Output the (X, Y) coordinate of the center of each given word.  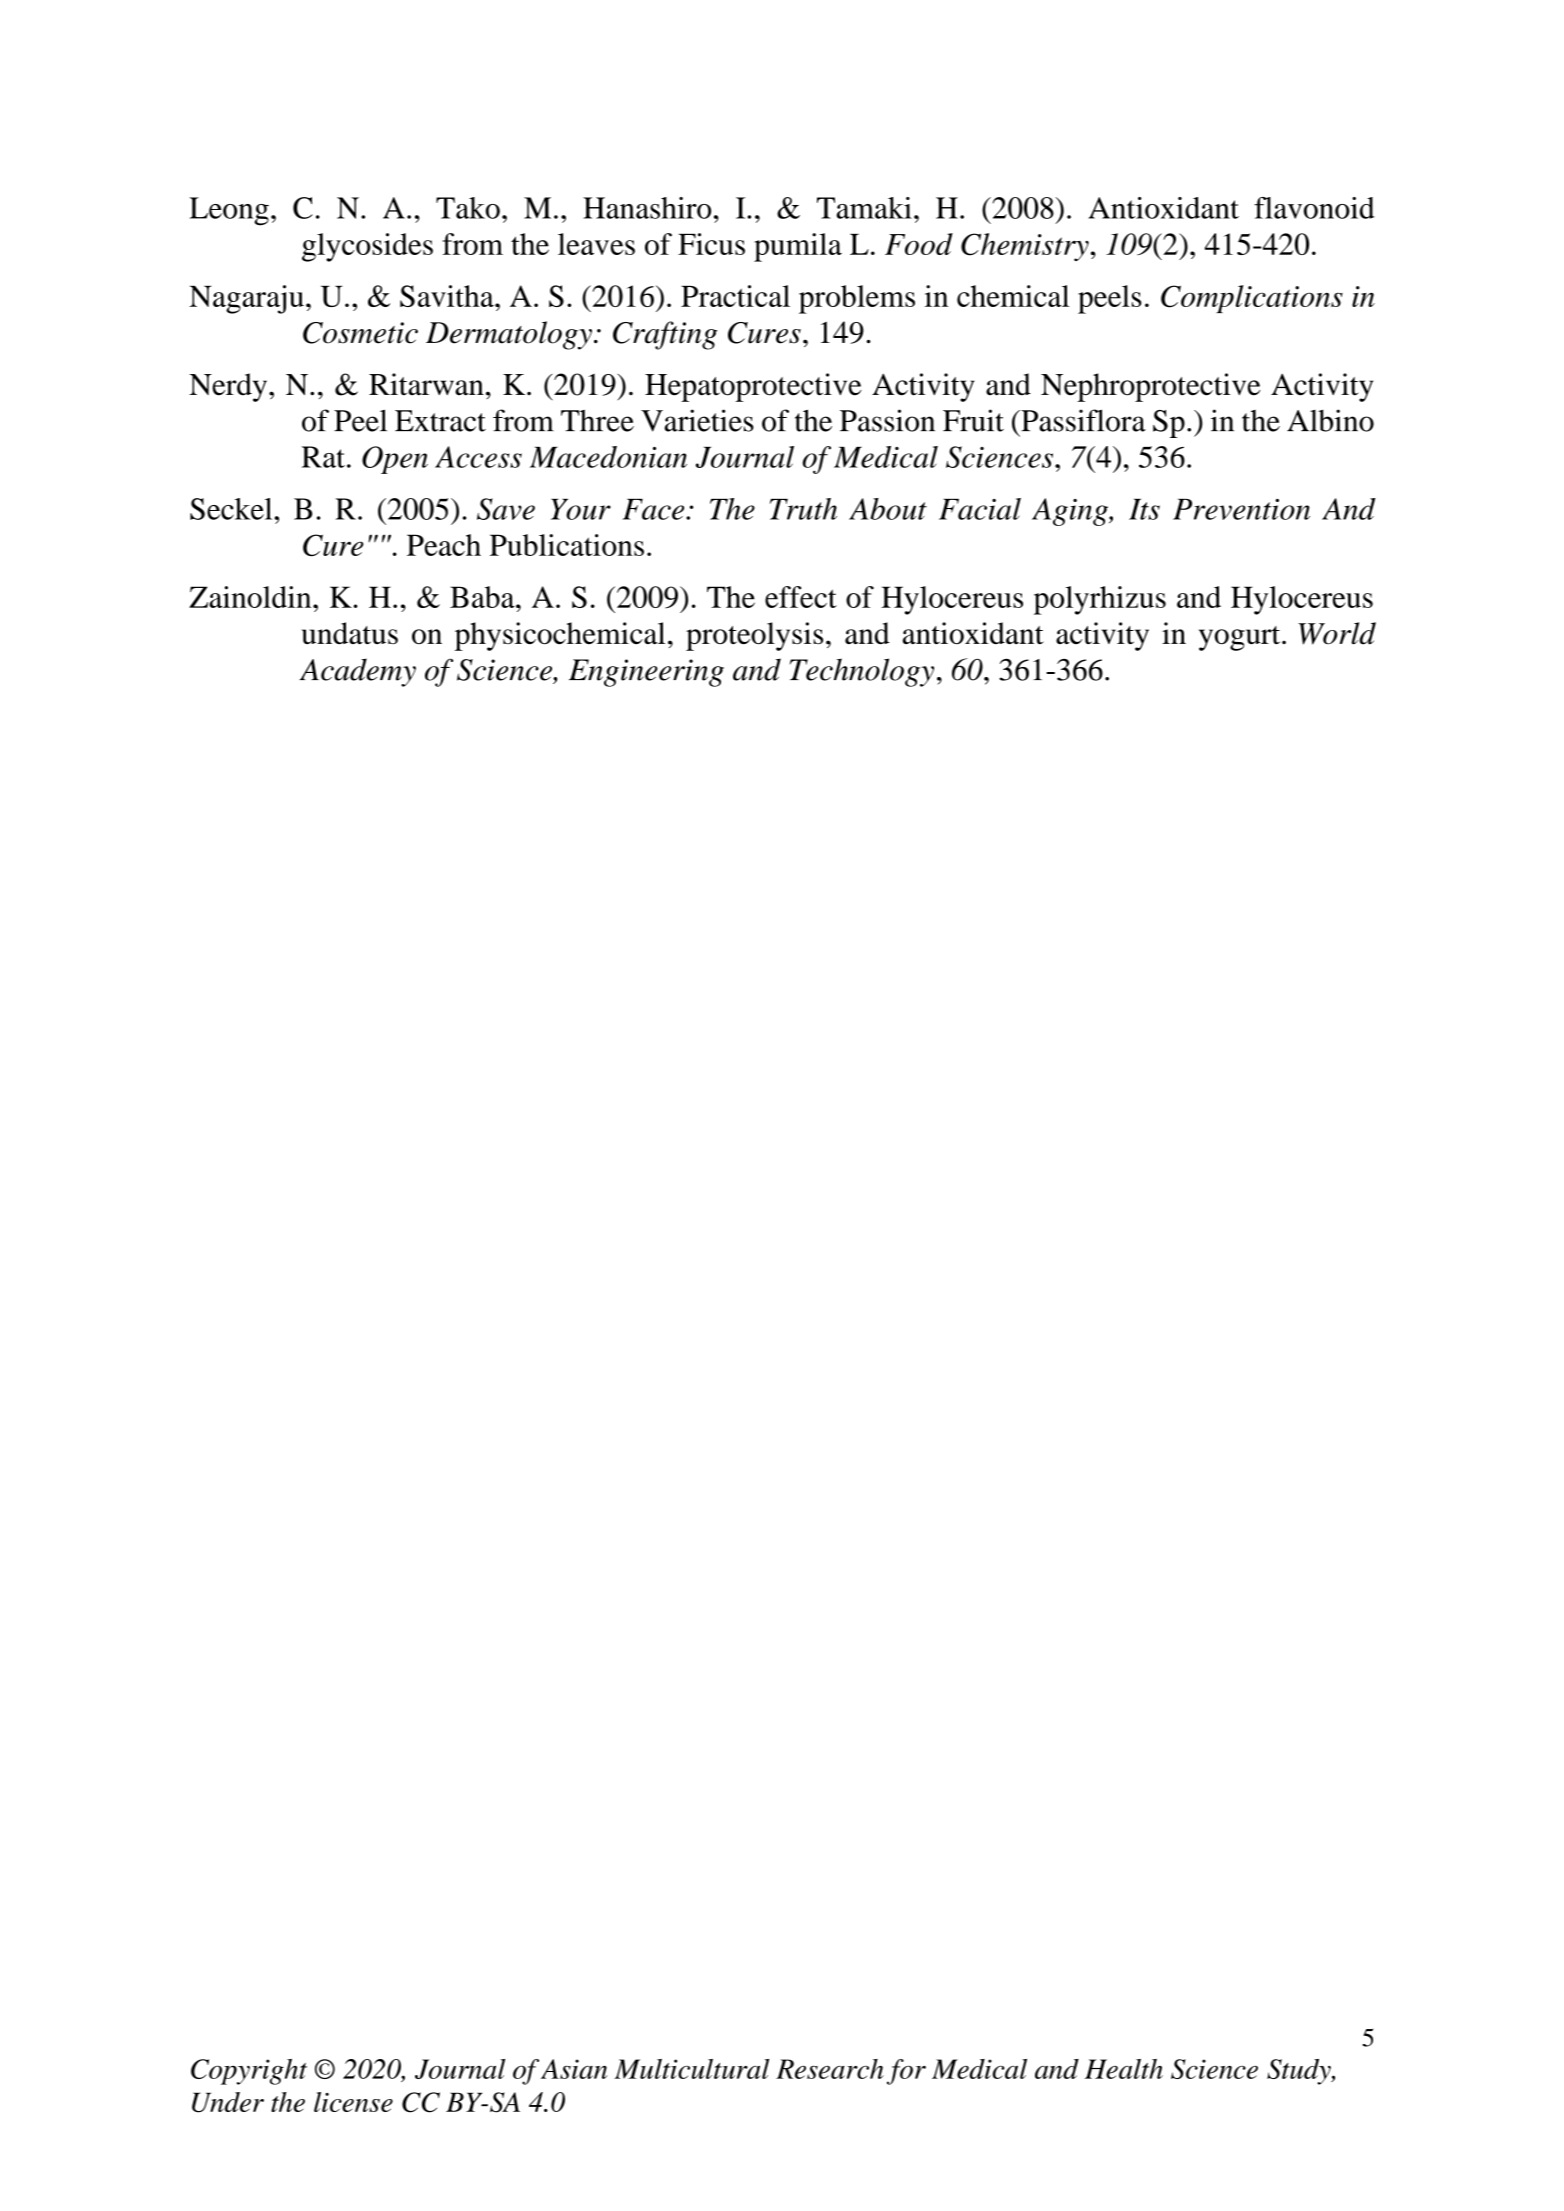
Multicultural (691, 2069)
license (353, 2102)
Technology (862, 672)
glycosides (367, 247)
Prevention (1241, 509)
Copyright (249, 2072)
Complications (1252, 299)
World (1337, 633)
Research (830, 2069)
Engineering (646, 673)
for (906, 2072)
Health (1124, 2069)
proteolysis (754, 636)
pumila (798, 247)
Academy (357, 672)
